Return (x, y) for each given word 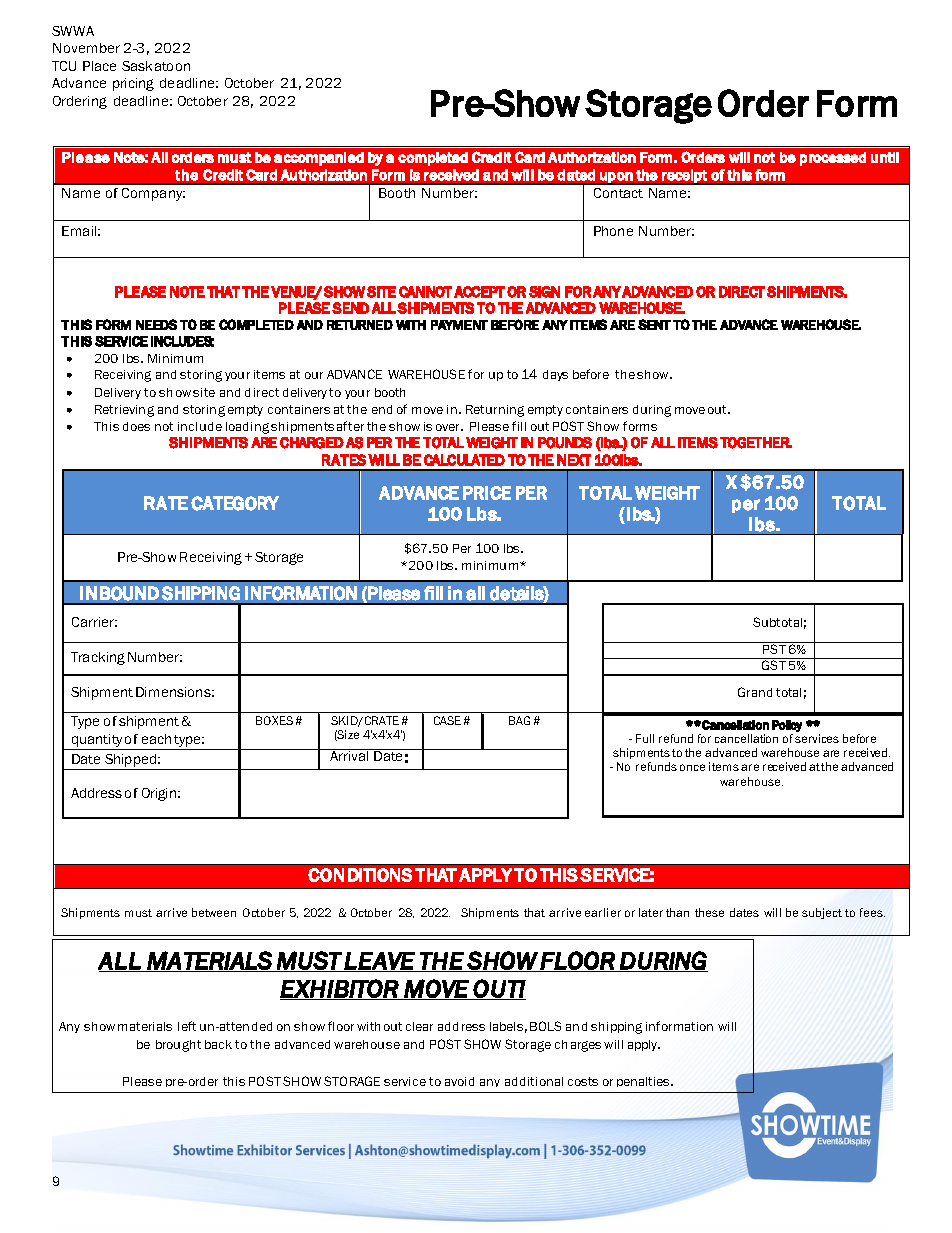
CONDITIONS (360, 875)
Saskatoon (156, 66)
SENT (654, 324)
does (136, 426)
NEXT (574, 460)
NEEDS (156, 324)
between (214, 912)
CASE (447, 720)
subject (822, 913)
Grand (755, 692)
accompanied (319, 159)
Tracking (98, 658)
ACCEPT (479, 292)
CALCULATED (464, 460)
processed (833, 159)
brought (178, 1046)
